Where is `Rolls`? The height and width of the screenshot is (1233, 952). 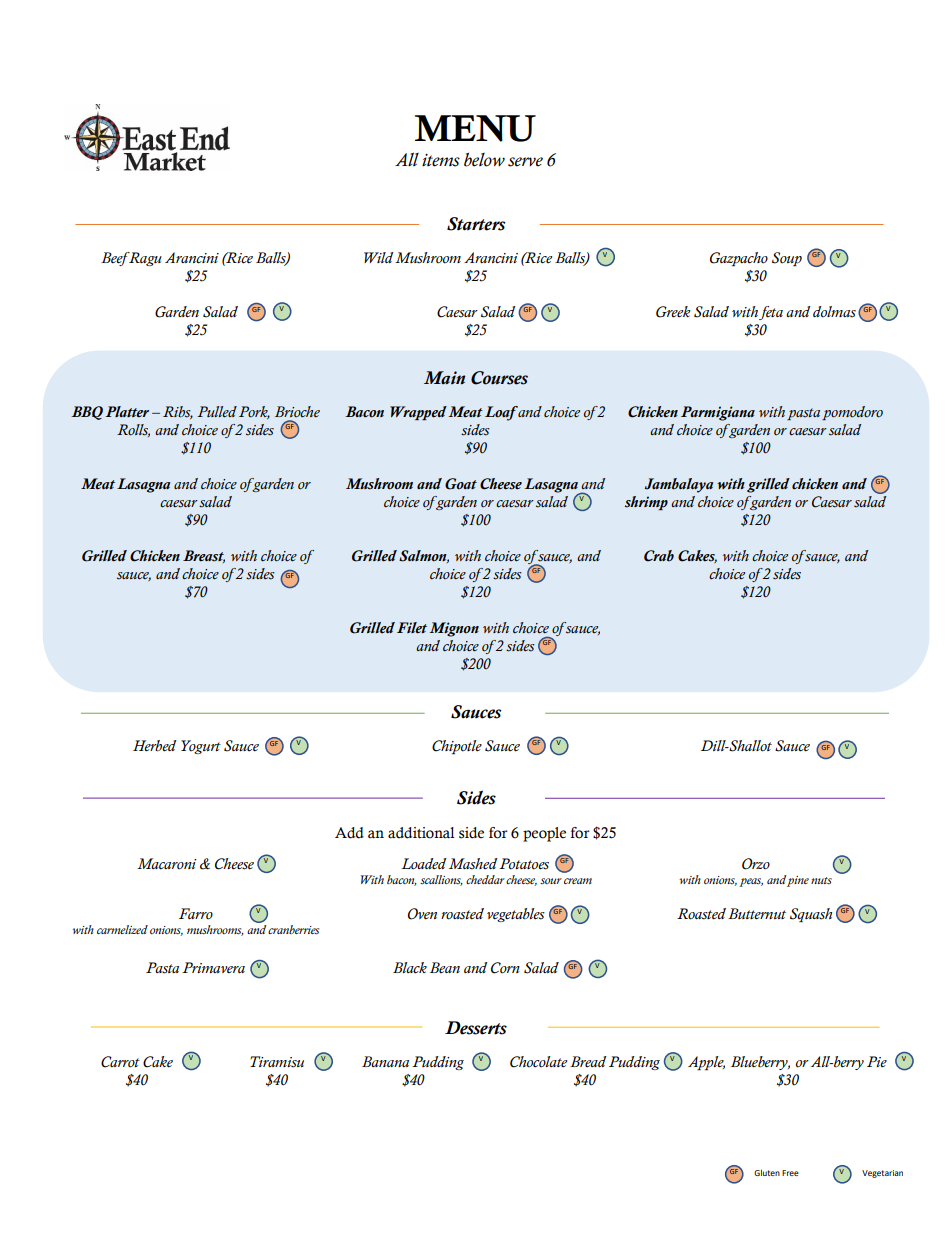
Rolls is located at coordinates (133, 430).
